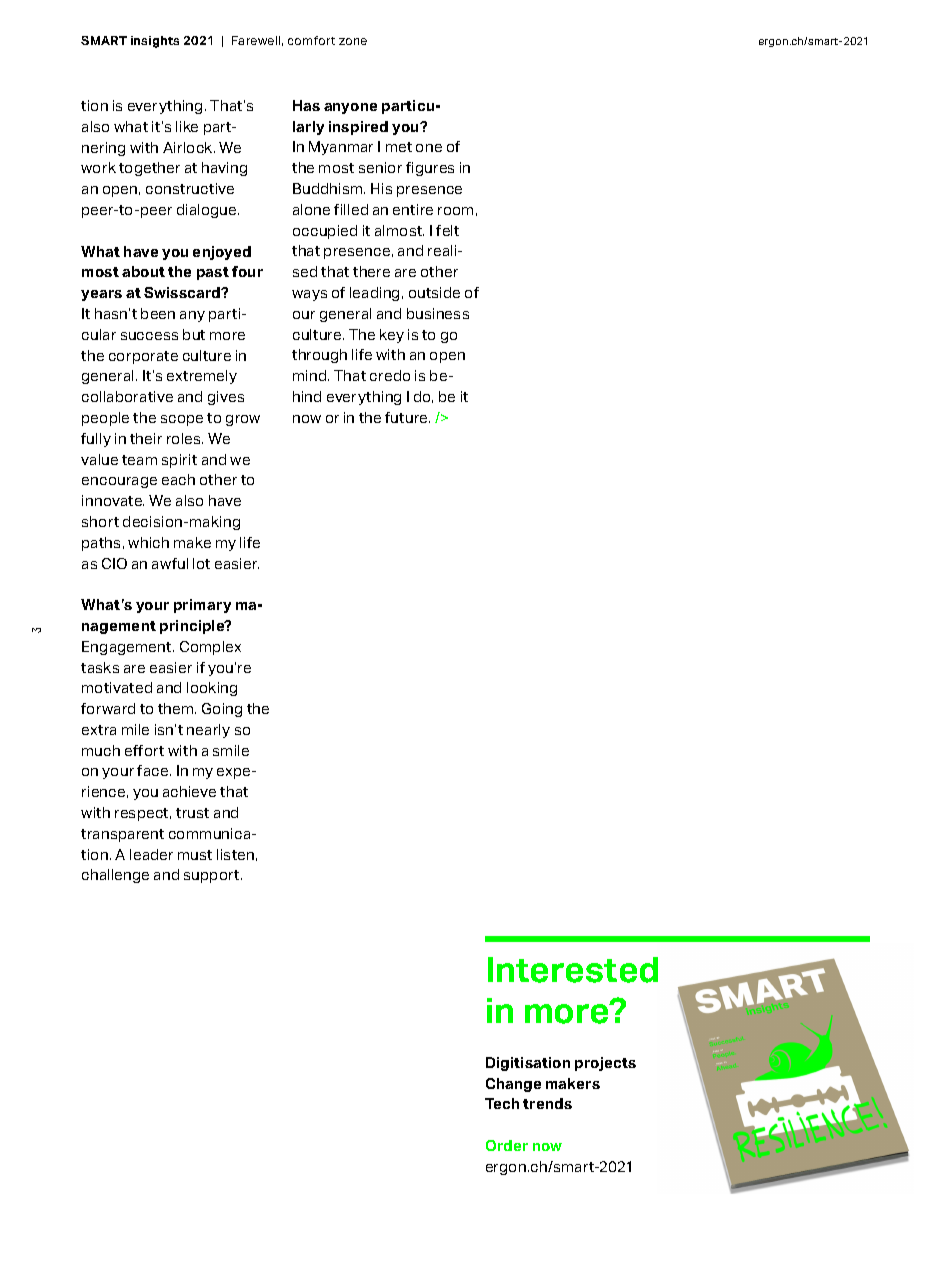 The width and height of the image is (952, 1270). What do you see at coordinates (155, 42) in the image?
I see `insights` at bounding box center [155, 42].
